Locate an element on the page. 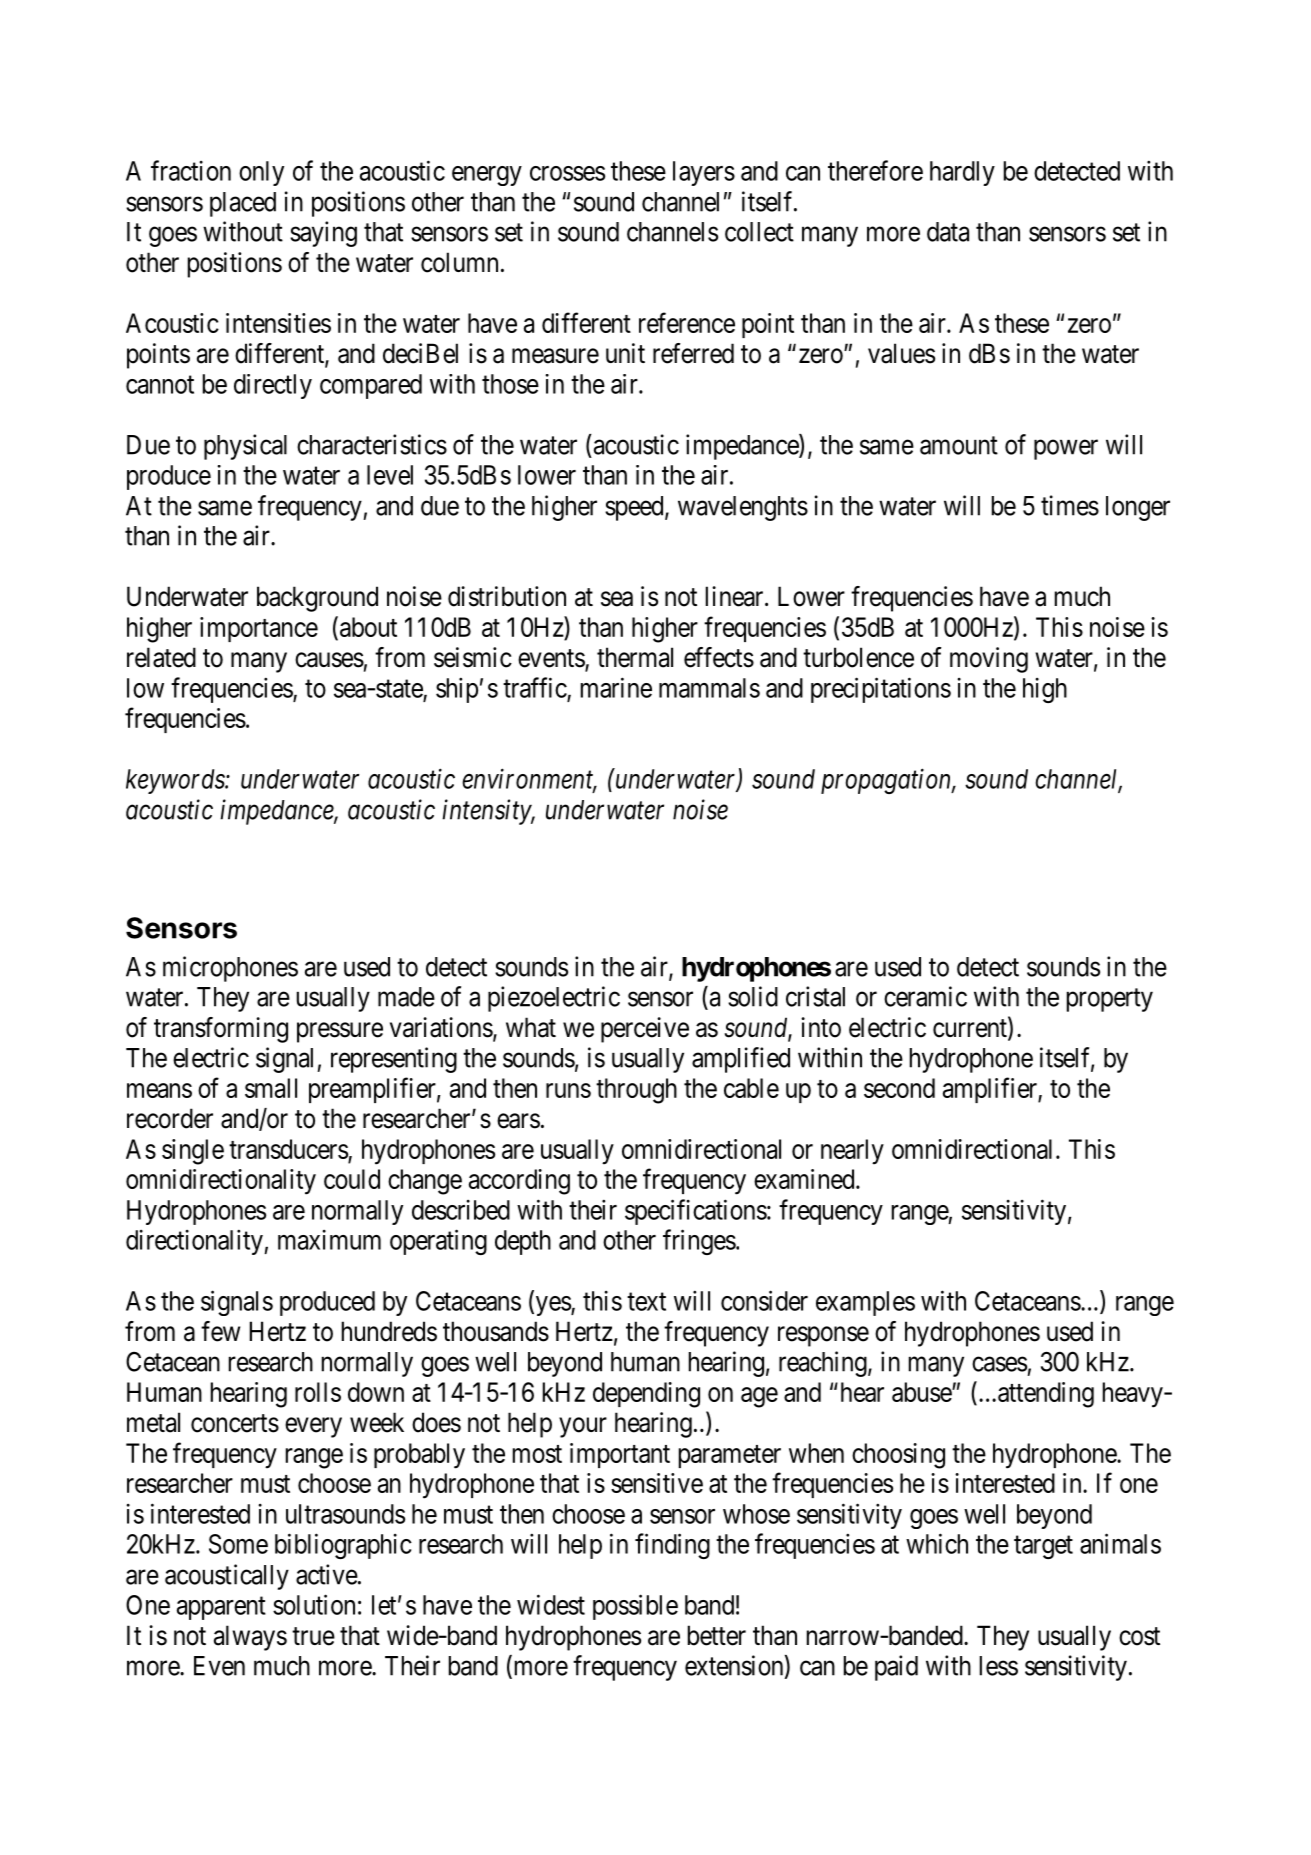  transforming is located at coordinates (221, 1030).
